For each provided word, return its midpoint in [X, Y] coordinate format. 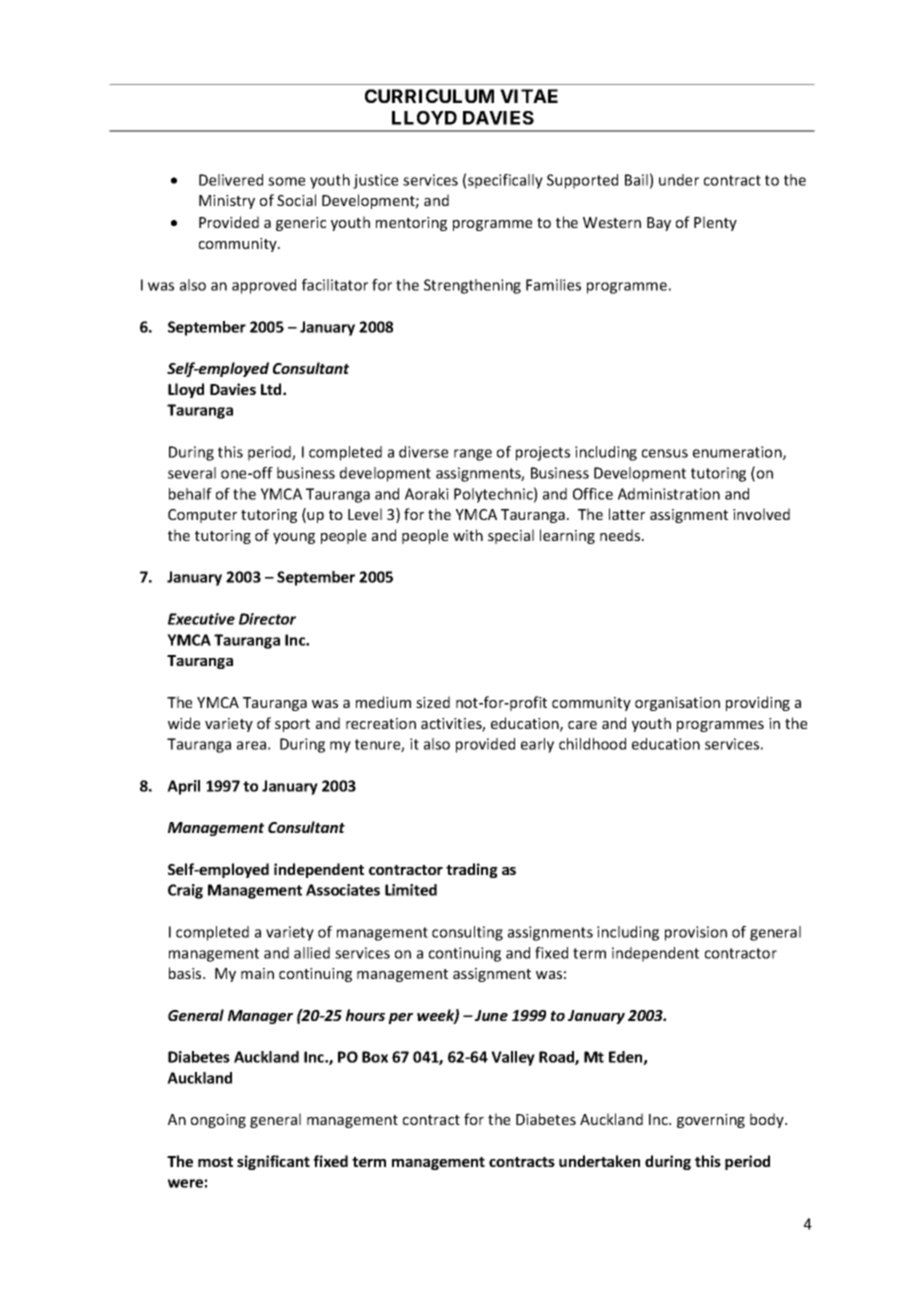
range [473, 455]
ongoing [218, 1121]
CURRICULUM [429, 96]
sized [433, 702]
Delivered [231, 180]
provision [696, 933]
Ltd [272, 389]
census [665, 453]
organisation [677, 704]
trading [472, 870]
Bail [636, 180]
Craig [185, 891]
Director [267, 619]
